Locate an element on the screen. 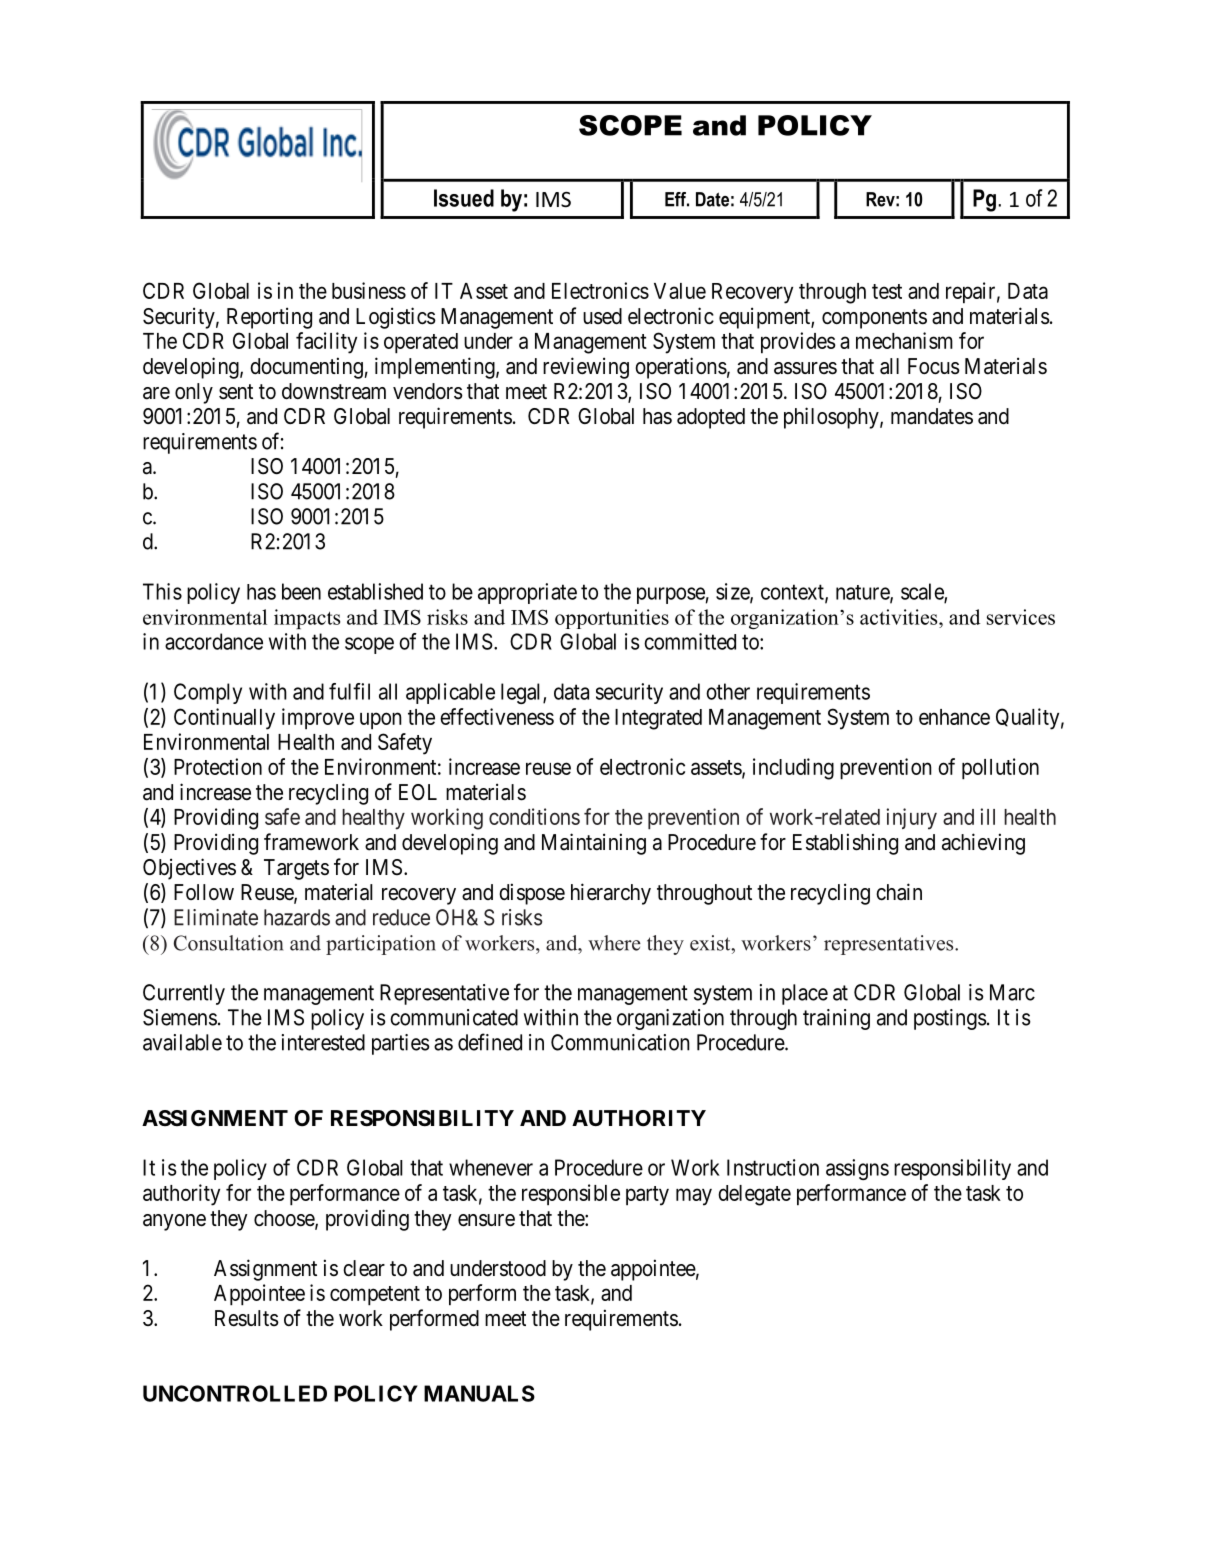 The width and height of the screenshot is (1209, 1565). used is located at coordinates (602, 316).
